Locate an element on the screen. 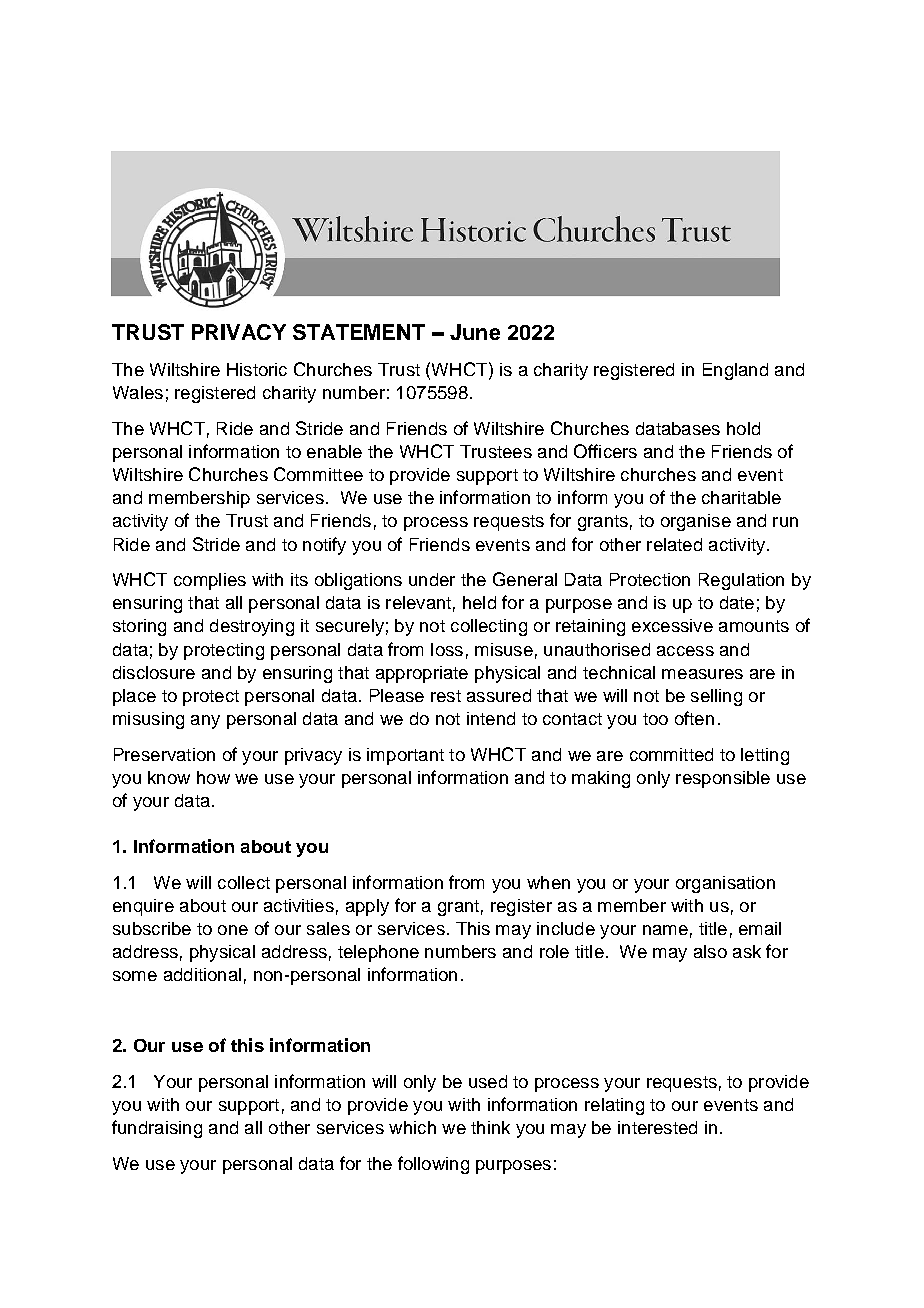  when is located at coordinates (548, 882).
